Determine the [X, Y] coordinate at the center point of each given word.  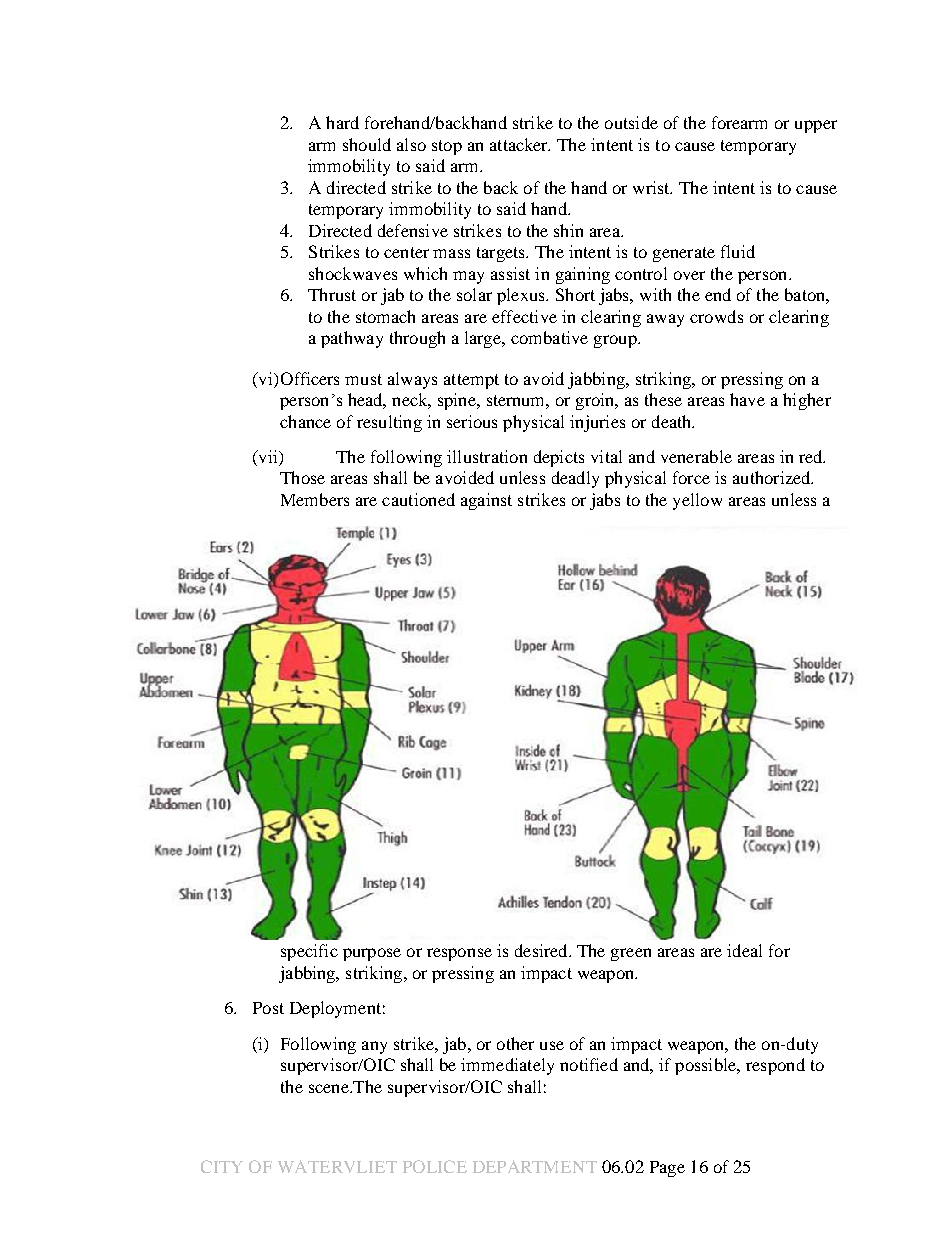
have [747, 399]
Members [315, 499]
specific [309, 952]
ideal [744, 950]
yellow [697, 501]
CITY [222, 1166]
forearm [739, 122]
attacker [520, 144]
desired [542, 950]
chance [305, 421]
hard [342, 122]
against [486, 501]
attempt [471, 381]
